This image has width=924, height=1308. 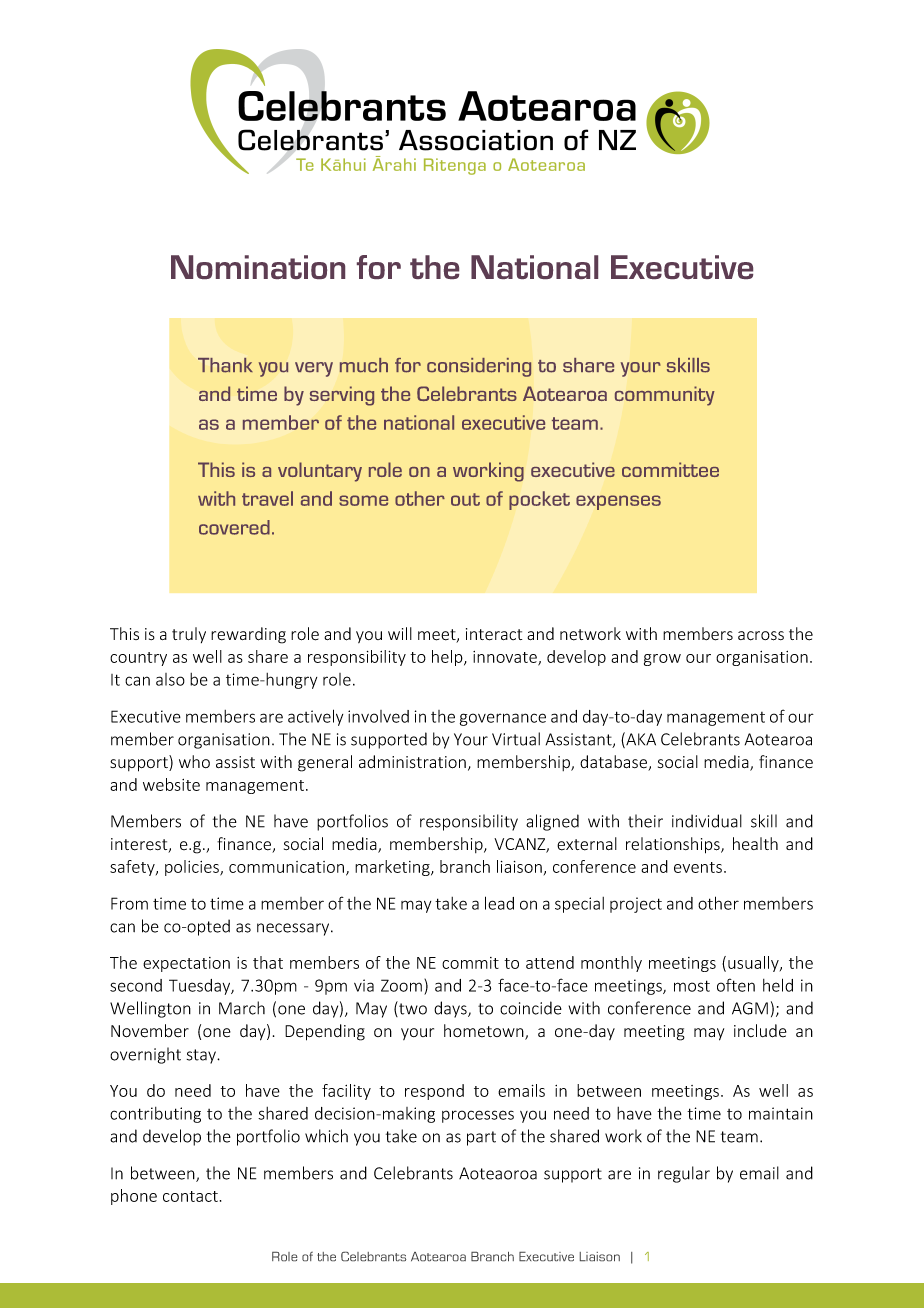 What do you see at coordinates (481, 1138) in the image?
I see `part` at bounding box center [481, 1138].
